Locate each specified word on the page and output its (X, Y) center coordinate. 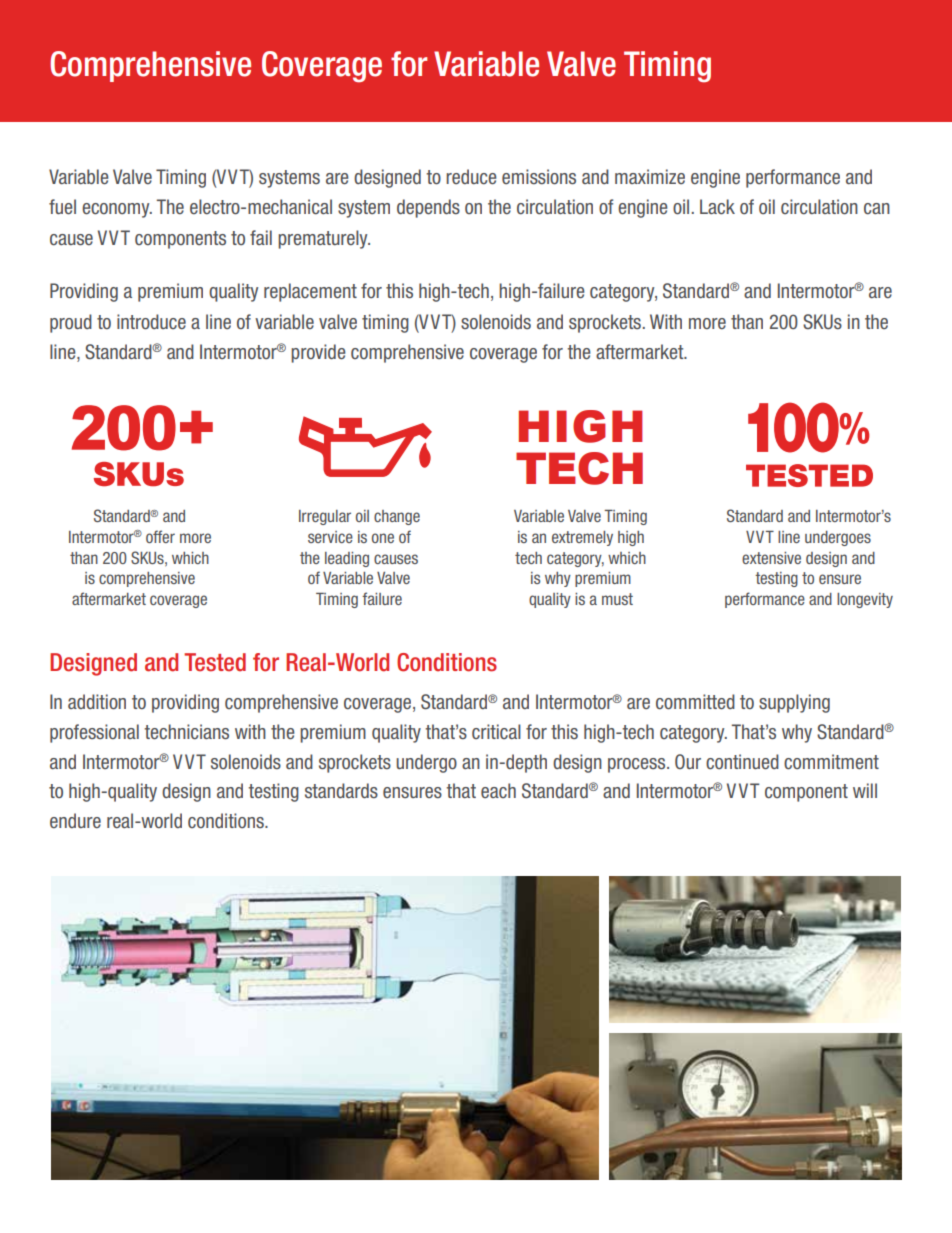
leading (347, 559)
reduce (471, 177)
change (397, 517)
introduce (151, 322)
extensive (771, 558)
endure (75, 820)
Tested (215, 662)
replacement (310, 292)
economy (117, 210)
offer (160, 536)
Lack (717, 207)
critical (496, 731)
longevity (865, 600)
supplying (794, 703)
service (330, 537)
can (877, 209)
